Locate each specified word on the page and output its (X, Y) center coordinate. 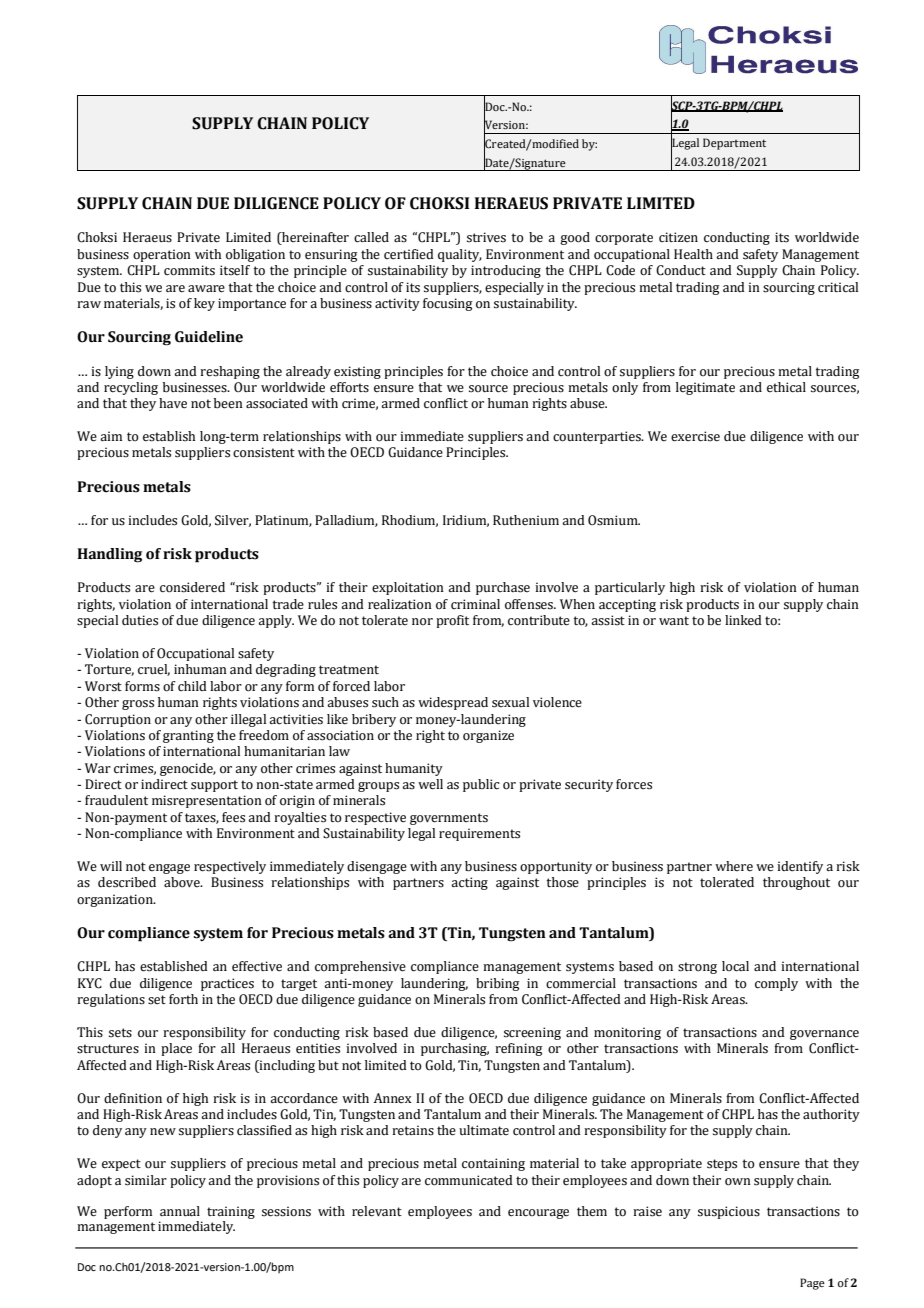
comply (776, 984)
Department (734, 144)
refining (519, 1049)
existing (357, 372)
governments (449, 819)
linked (743, 620)
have (173, 403)
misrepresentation (207, 801)
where (734, 866)
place (176, 1049)
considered (192, 587)
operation (162, 255)
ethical (786, 387)
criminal (475, 604)
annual (180, 1211)
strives (486, 237)
